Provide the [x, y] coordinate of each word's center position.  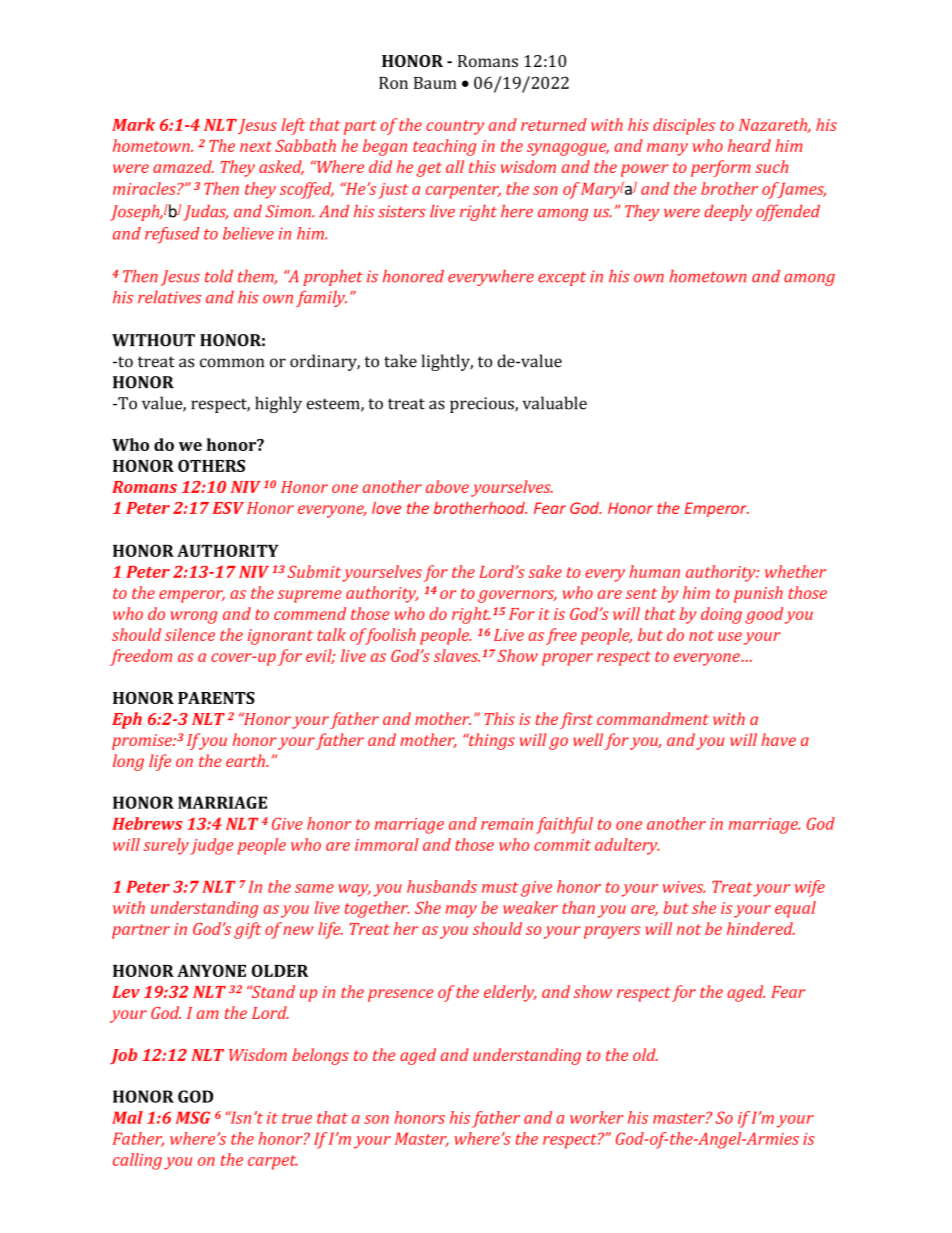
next [256, 146]
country [455, 127]
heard [749, 145]
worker [597, 1117]
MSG [192, 1117]
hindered [761, 928]
